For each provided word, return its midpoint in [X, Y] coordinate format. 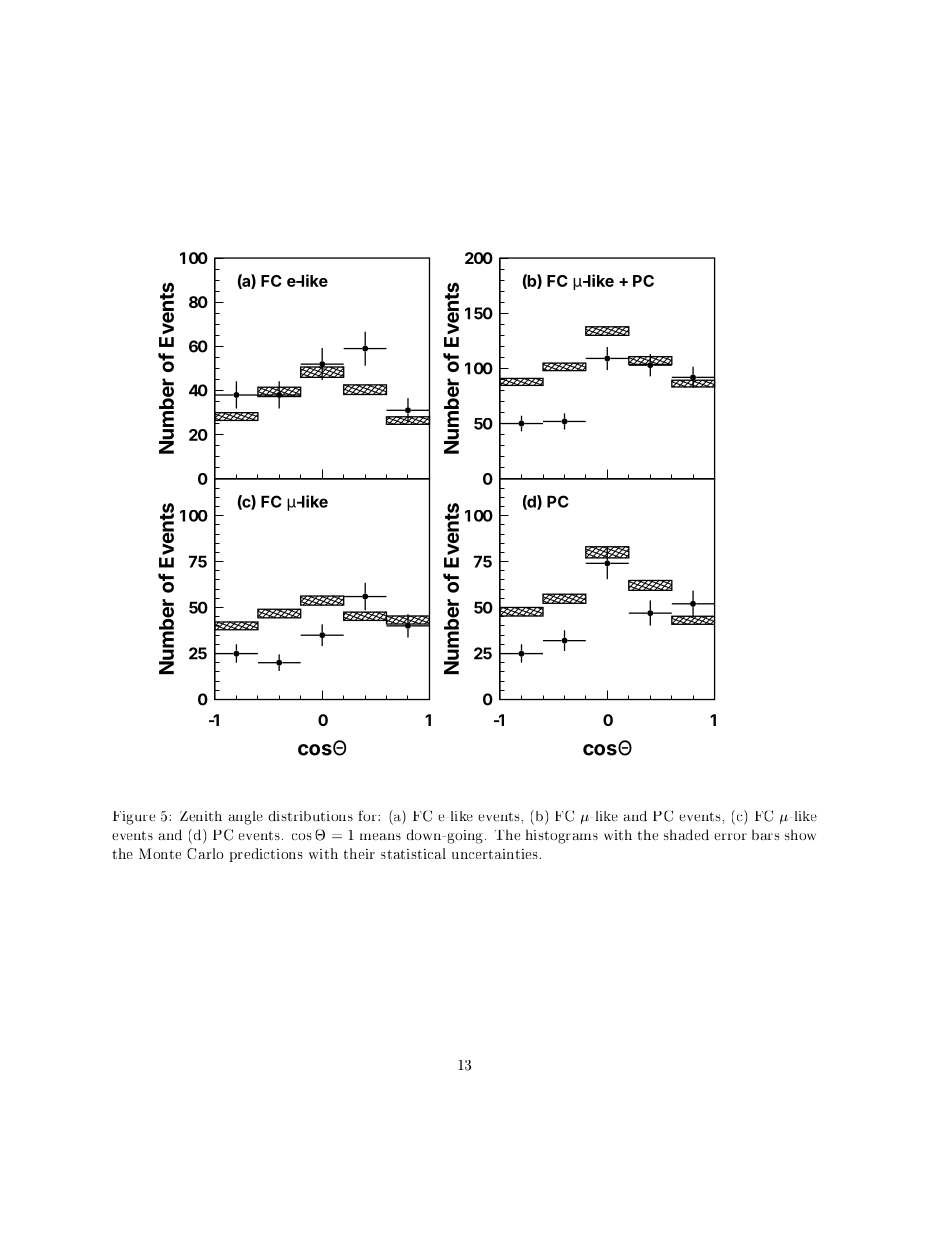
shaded [686, 834]
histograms [561, 836]
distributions [311, 816]
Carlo [205, 853]
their [359, 853]
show [800, 834]
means [380, 836]
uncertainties [496, 854]
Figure [134, 818]
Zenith [201, 816]
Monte [160, 853]
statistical [413, 853]
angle [246, 818]
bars [765, 834]
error [730, 836]
